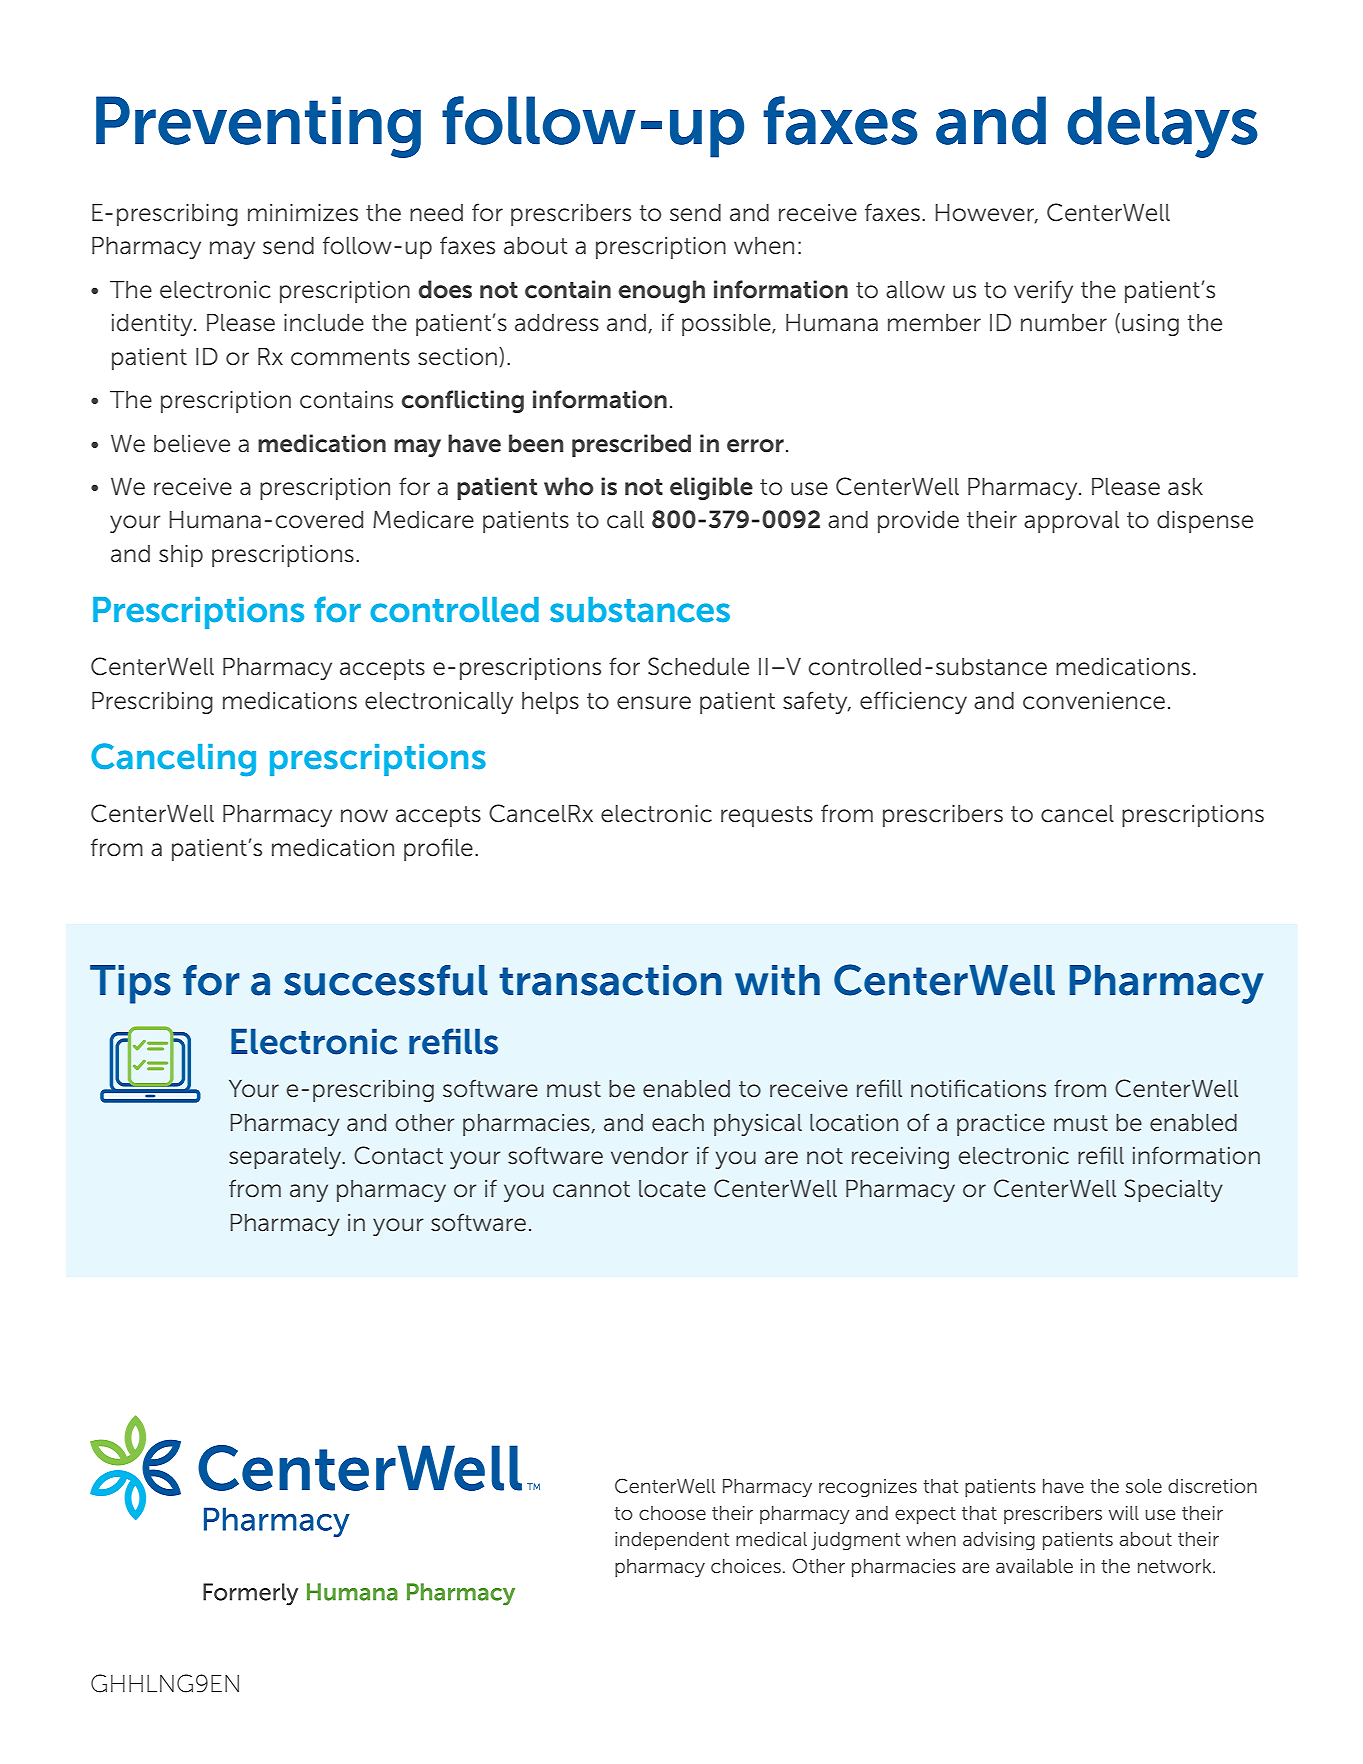  What do you see at coordinates (678, 1123) in the screenshot?
I see `each` at bounding box center [678, 1123].
